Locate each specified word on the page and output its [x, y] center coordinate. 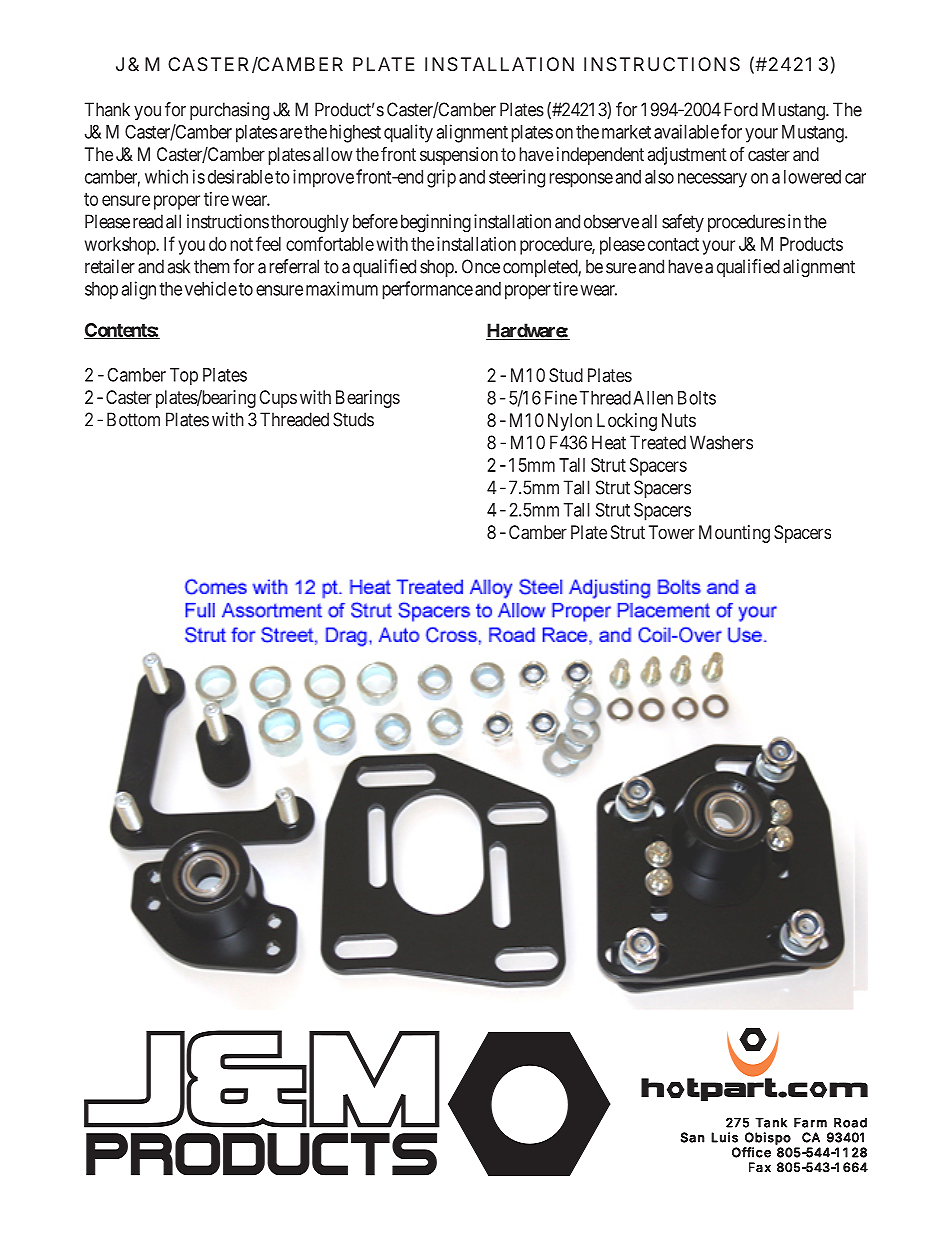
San [693, 1137]
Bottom [133, 419]
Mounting [734, 534]
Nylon [570, 422]
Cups [278, 399]
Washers [721, 442]
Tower [672, 532]
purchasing [229, 111]
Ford [741, 109]
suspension [459, 156]
